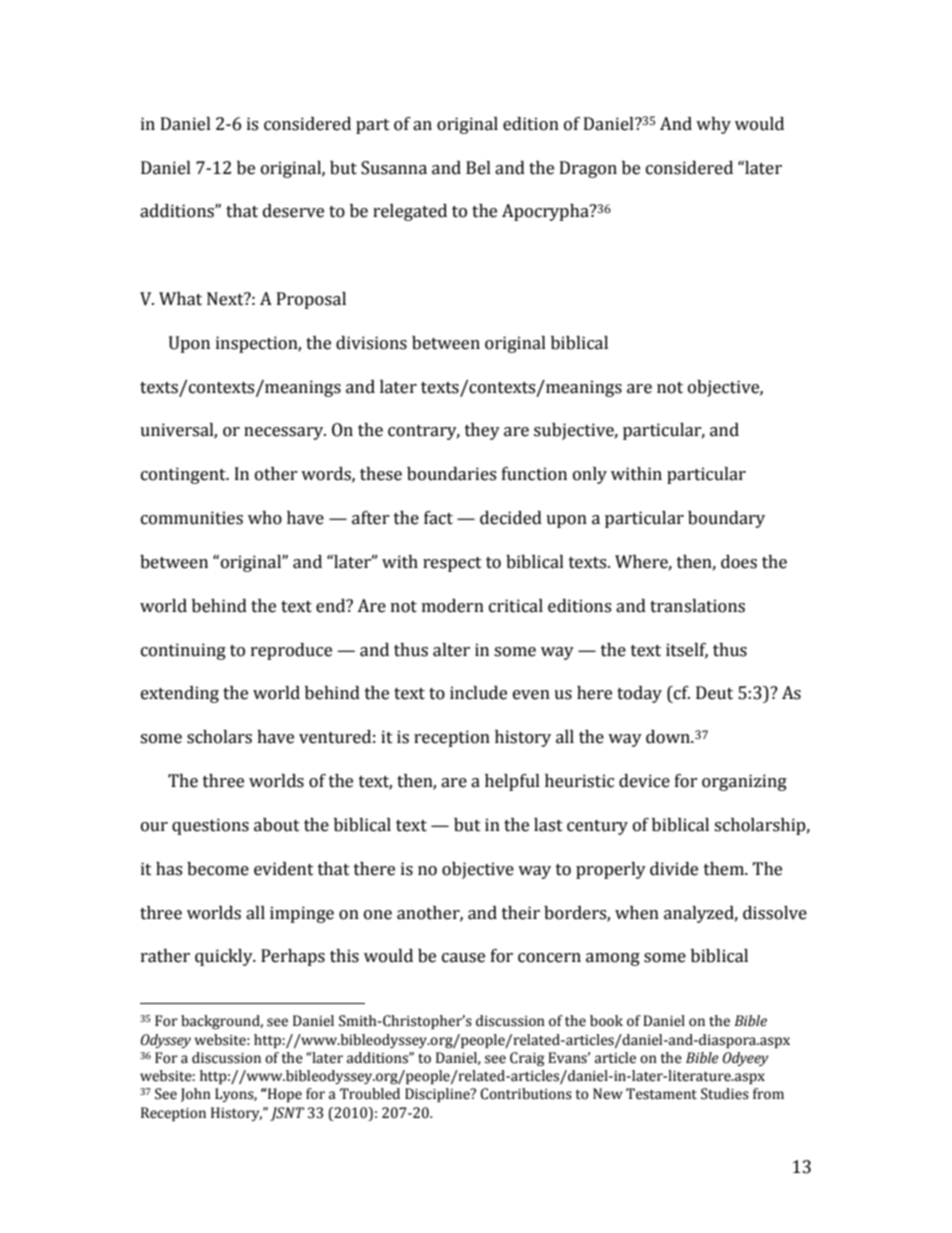 This image has height=1233, width=952. What do you see at coordinates (725, 869) in the image?
I see `them` at bounding box center [725, 869].
